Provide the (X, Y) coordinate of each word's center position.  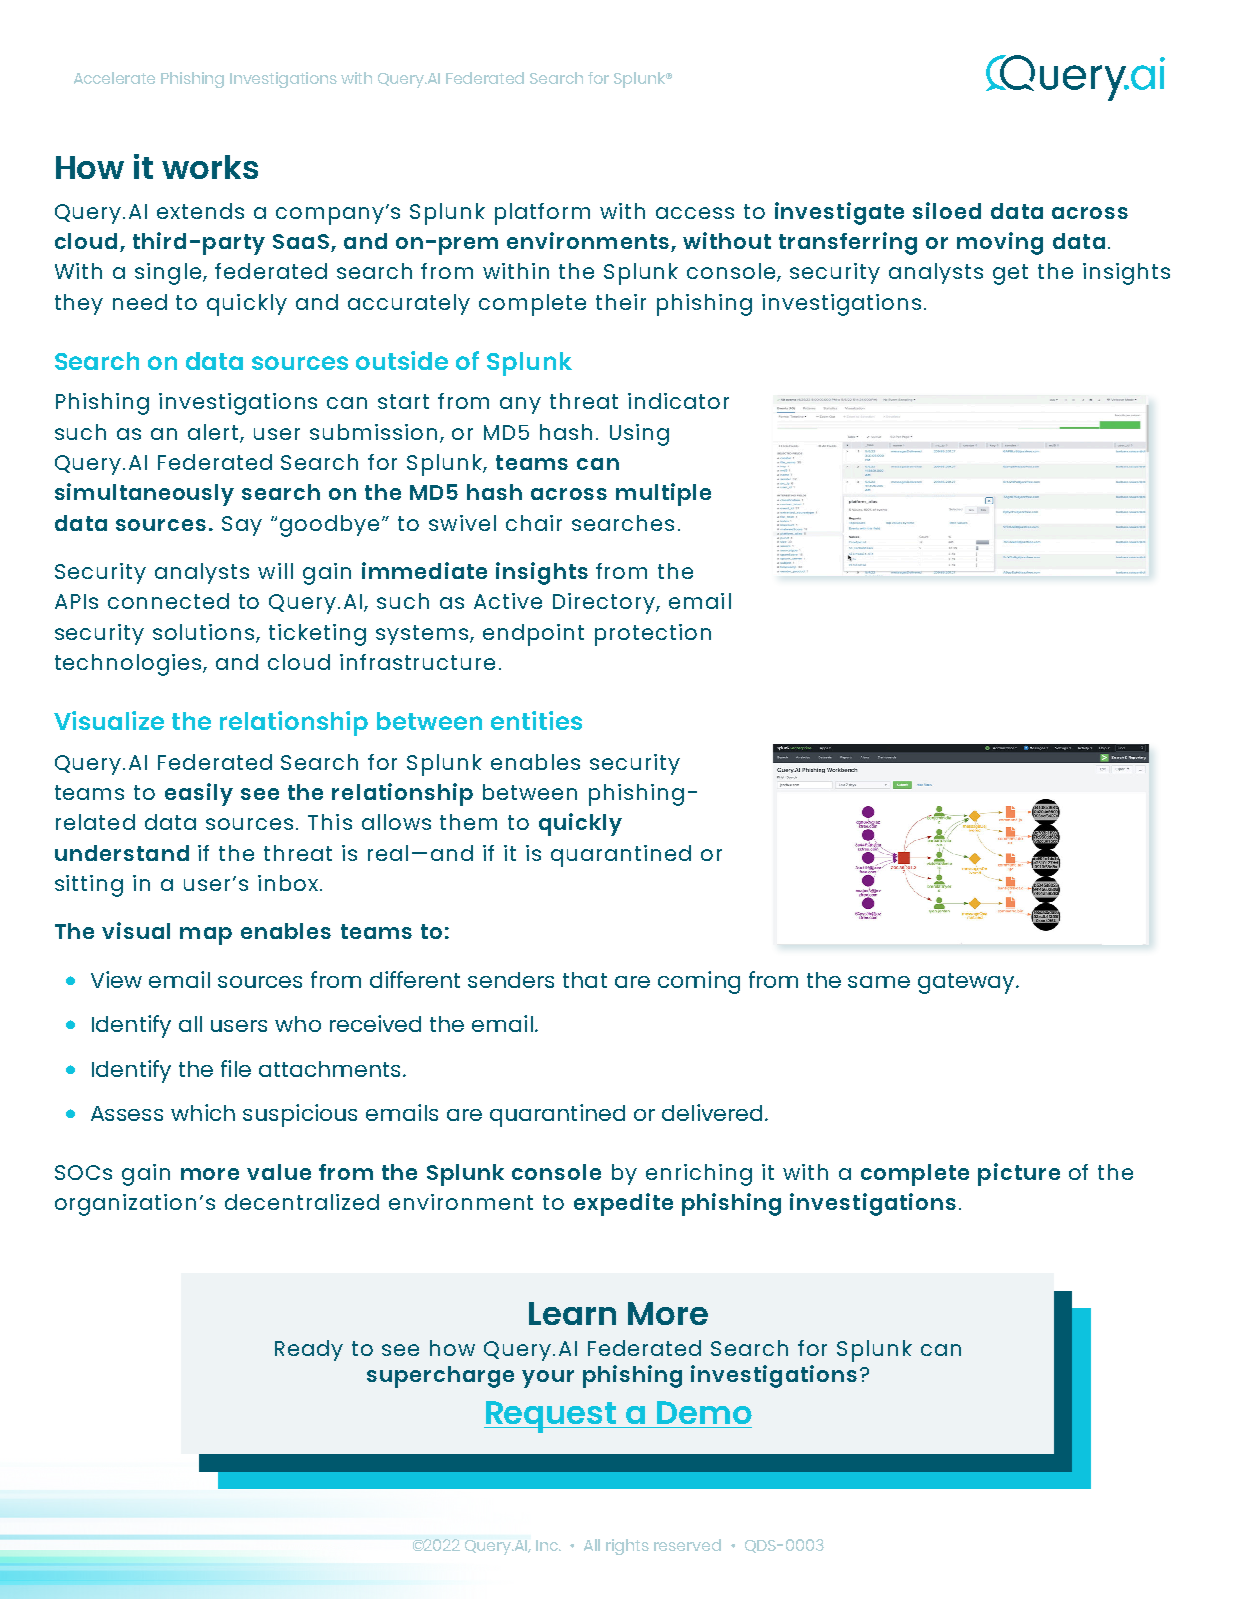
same (879, 982)
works (210, 167)
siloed (947, 210)
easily (199, 794)
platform (542, 214)
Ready (309, 1350)
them (468, 822)
